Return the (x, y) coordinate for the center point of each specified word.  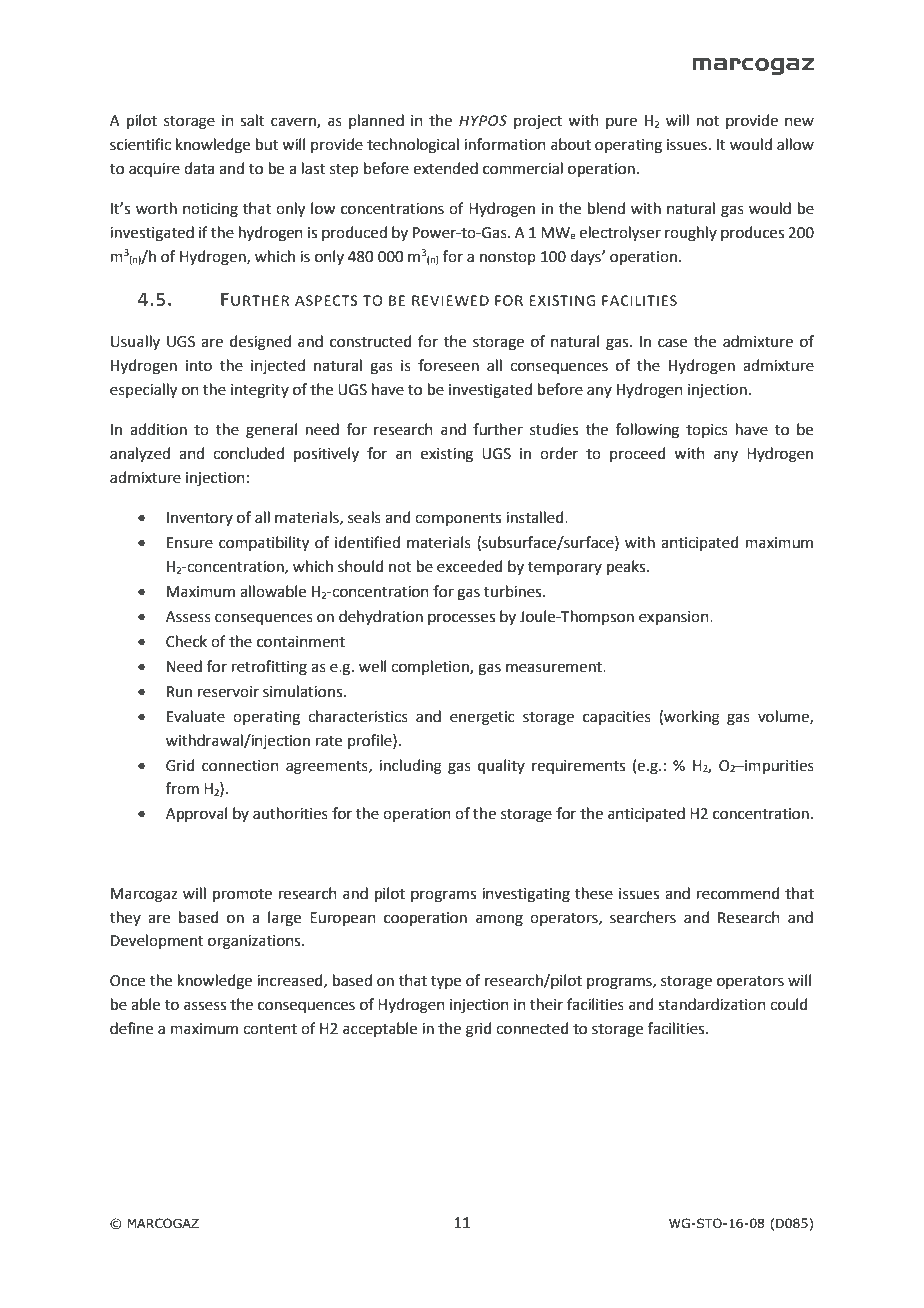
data (199, 168)
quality (501, 766)
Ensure (190, 543)
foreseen (448, 365)
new (799, 122)
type (446, 983)
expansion (675, 618)
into (199, 366)
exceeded (470, 566)
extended (445, 168)
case (672, 343)
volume (784, 717)
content (270, 1029)
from (182, 788)
